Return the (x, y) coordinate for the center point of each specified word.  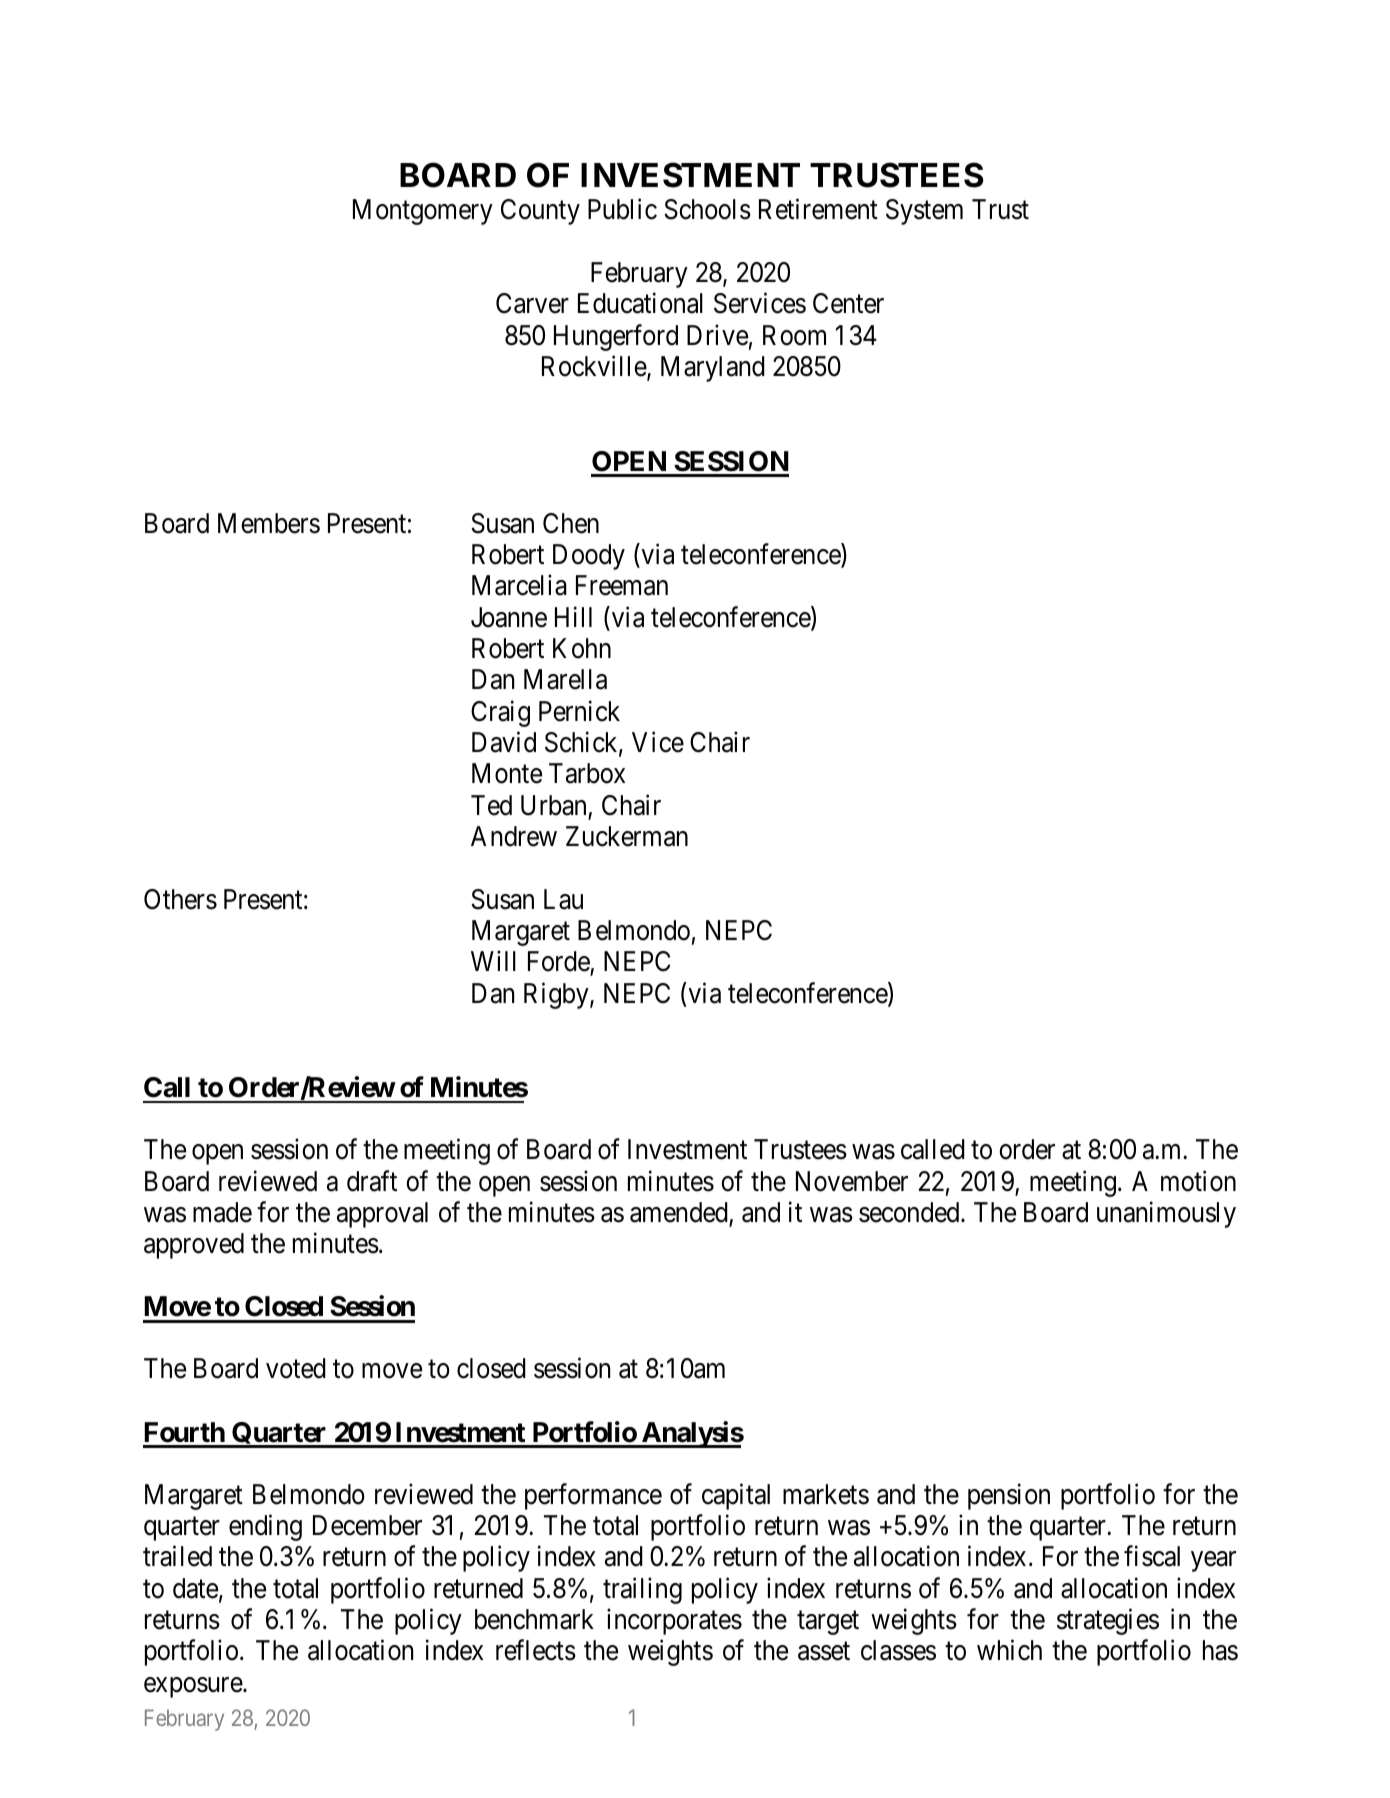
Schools (707, 209)
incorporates (674, 1622)
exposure (194, 1687)
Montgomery (423, 212)
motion (1198, 1181)
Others (180, 899)
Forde (559, 963)
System (924, 212)
